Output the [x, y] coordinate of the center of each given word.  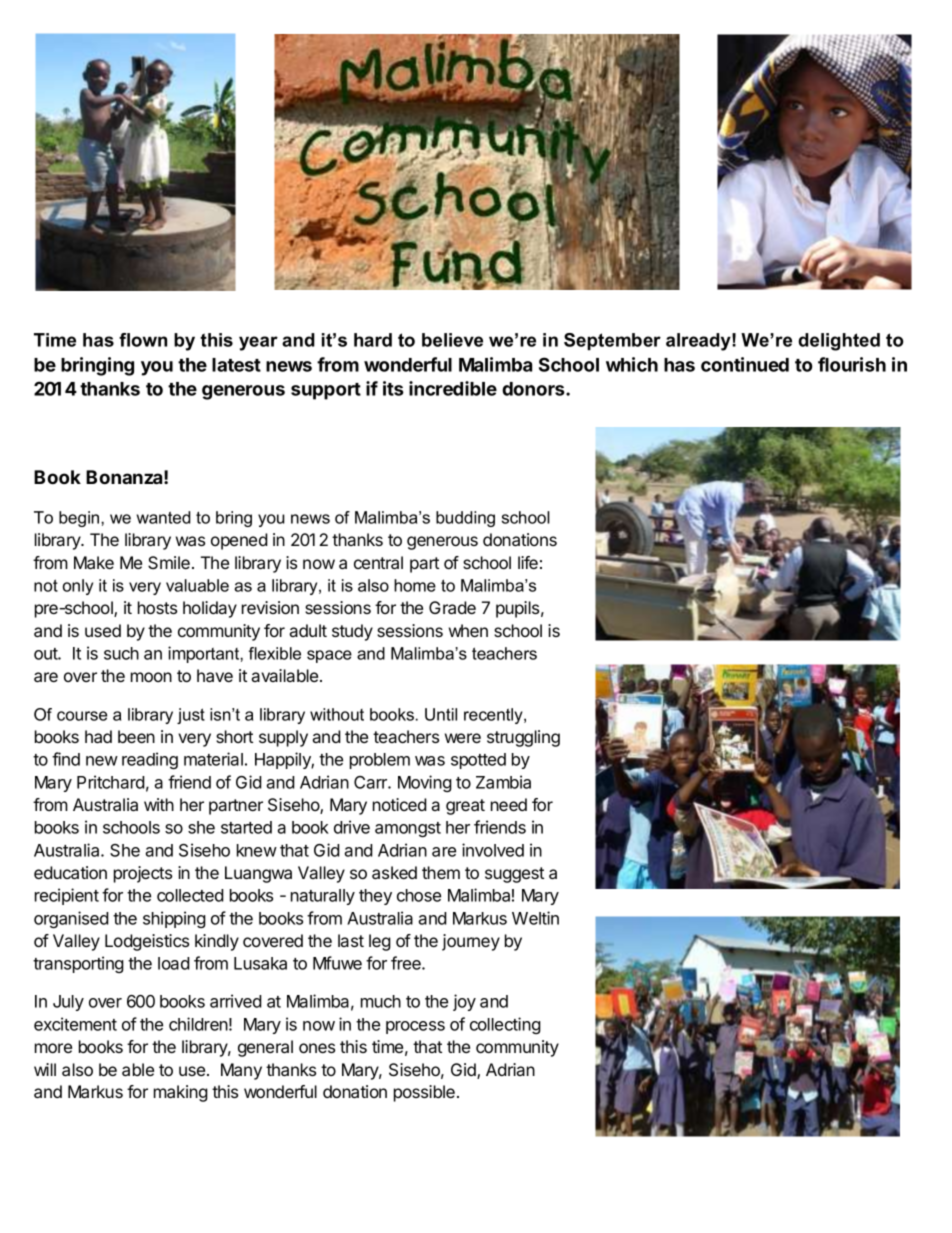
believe [452, 340]
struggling [523, 738]
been [136, 736]
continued [745, 364]
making [181, 1093]
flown [143, 340]
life [528, 562]
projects [143, 874]
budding [465, 519]
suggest [514, 875]
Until [441, 714]
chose [419, 895]
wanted [163, 517]
